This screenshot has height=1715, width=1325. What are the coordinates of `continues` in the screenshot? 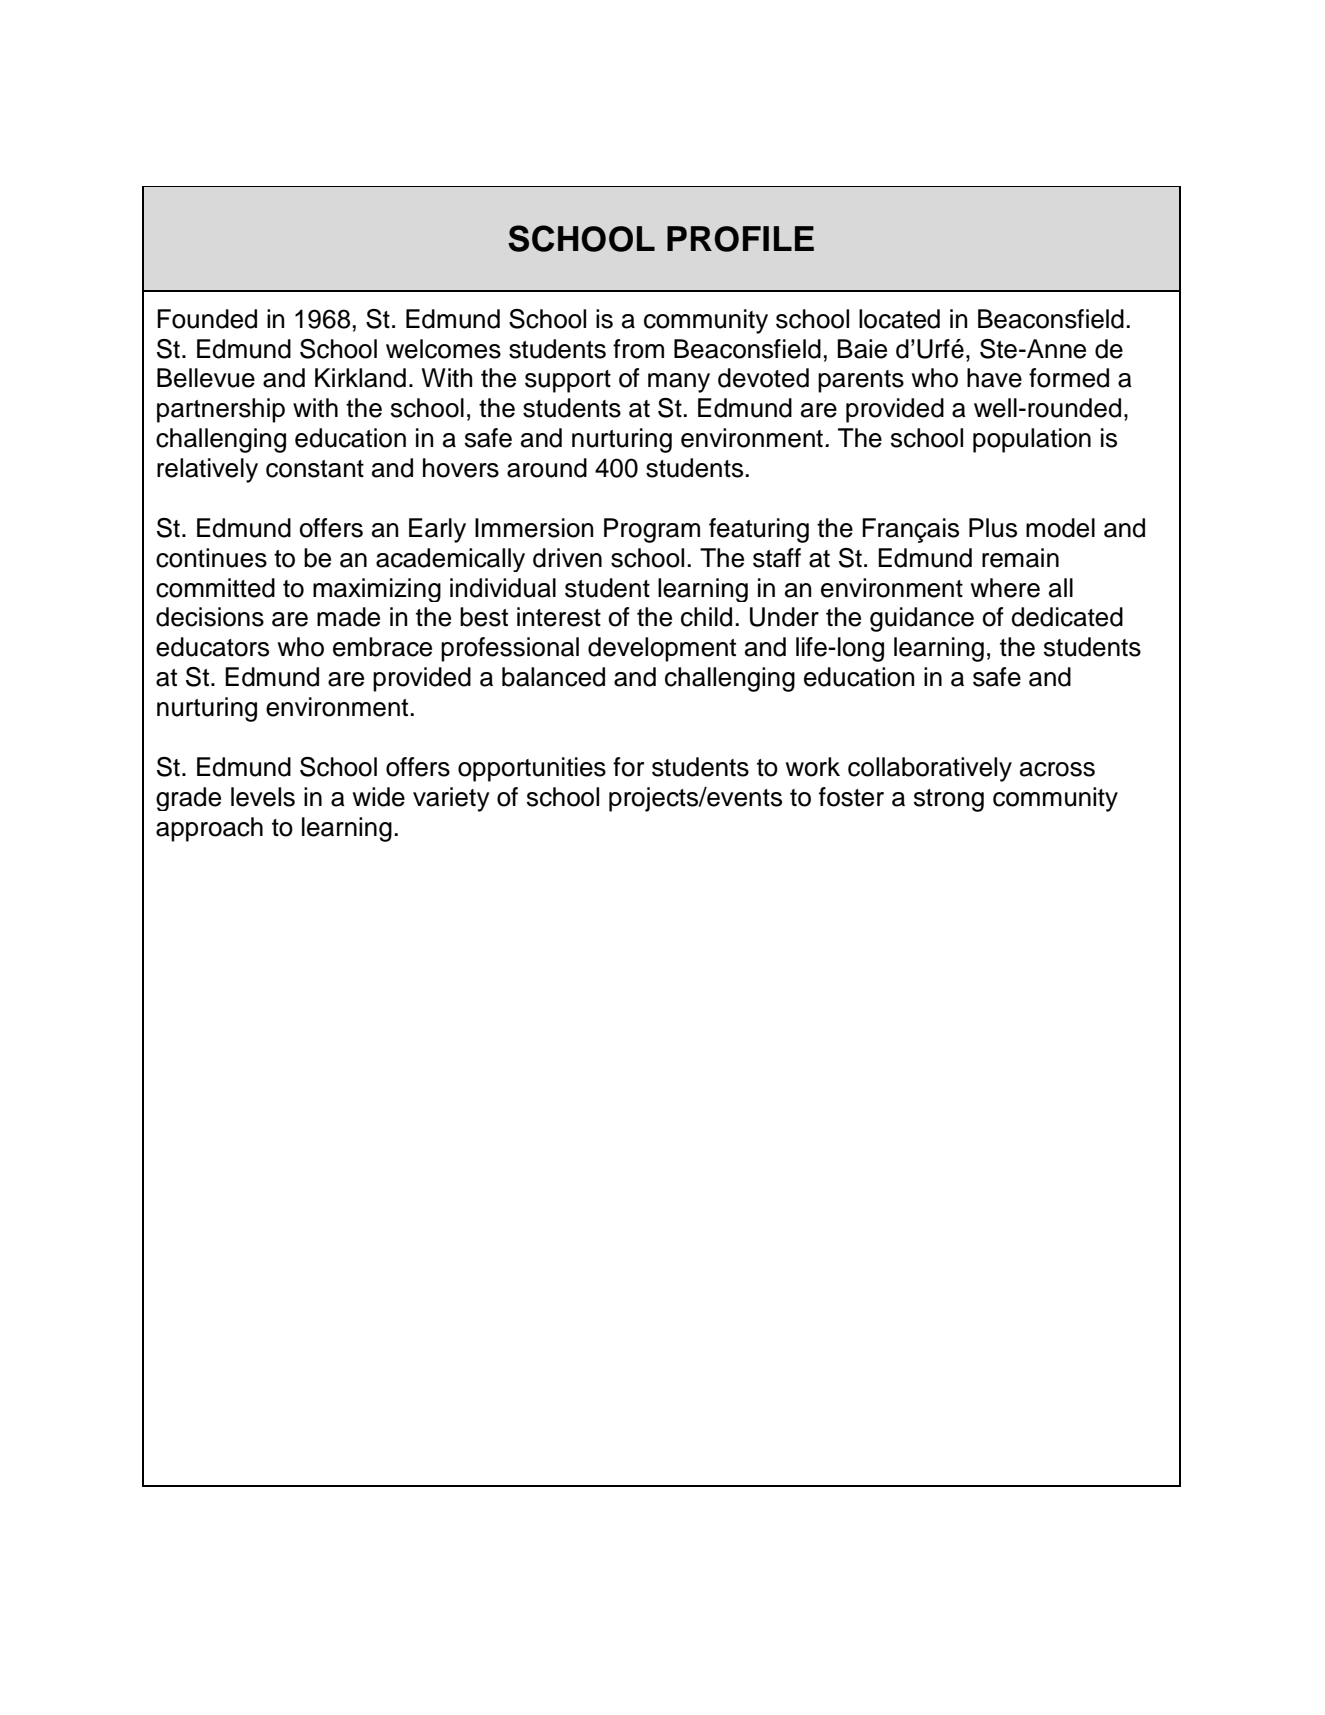 It's located at (211, 558).
